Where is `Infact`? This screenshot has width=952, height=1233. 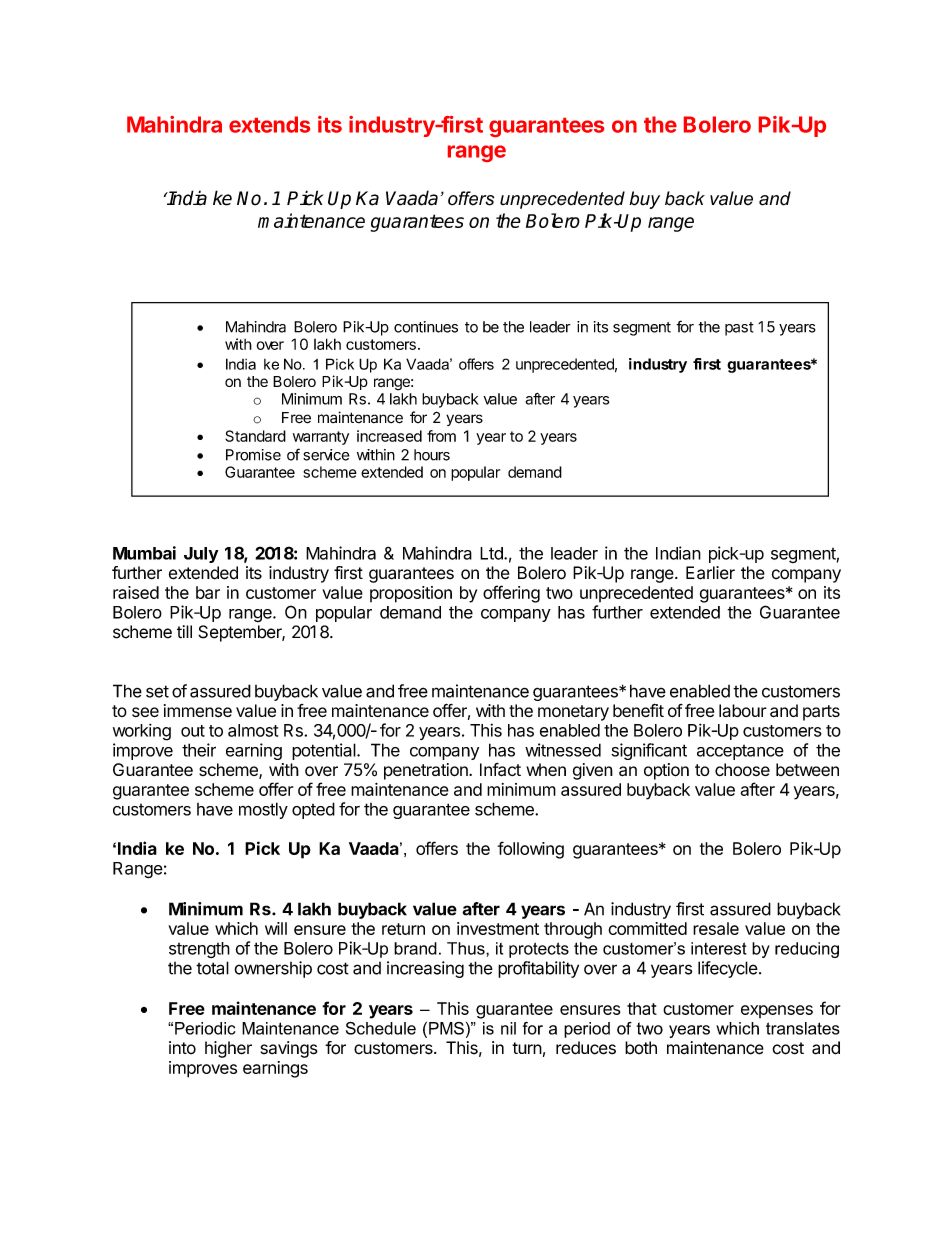
Infact is located at coordinates (500, 770).
